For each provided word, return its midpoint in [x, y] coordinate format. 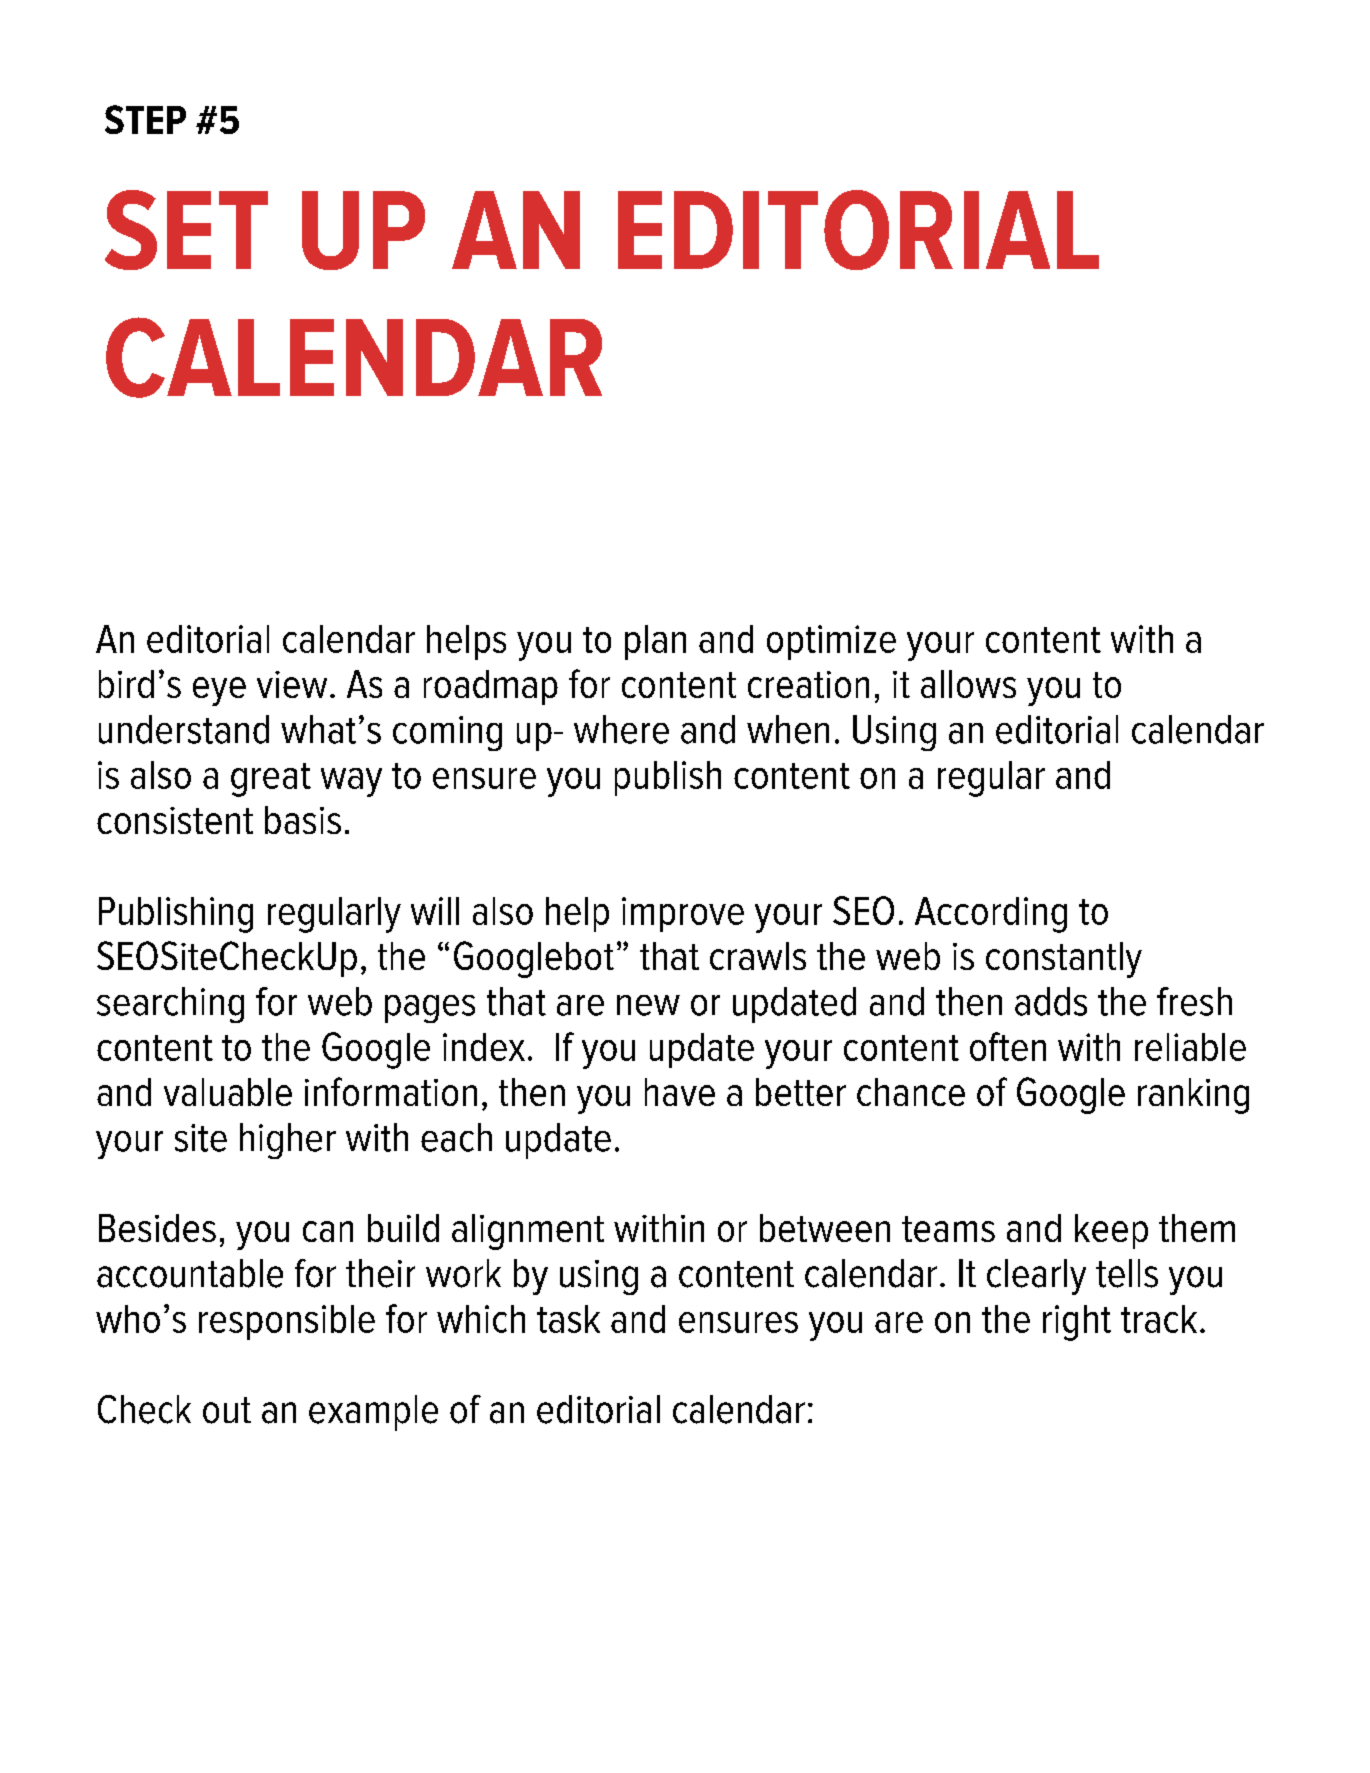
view [292, 684]
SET [186, 230]
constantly [1064, 960]
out [227, 1410]
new [648, 1005]
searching [170, 1005]
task [568, 1319]
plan [655, 642]
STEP [145, 119]
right [1077, 1323]
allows [968, 684]
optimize [831, 642]
